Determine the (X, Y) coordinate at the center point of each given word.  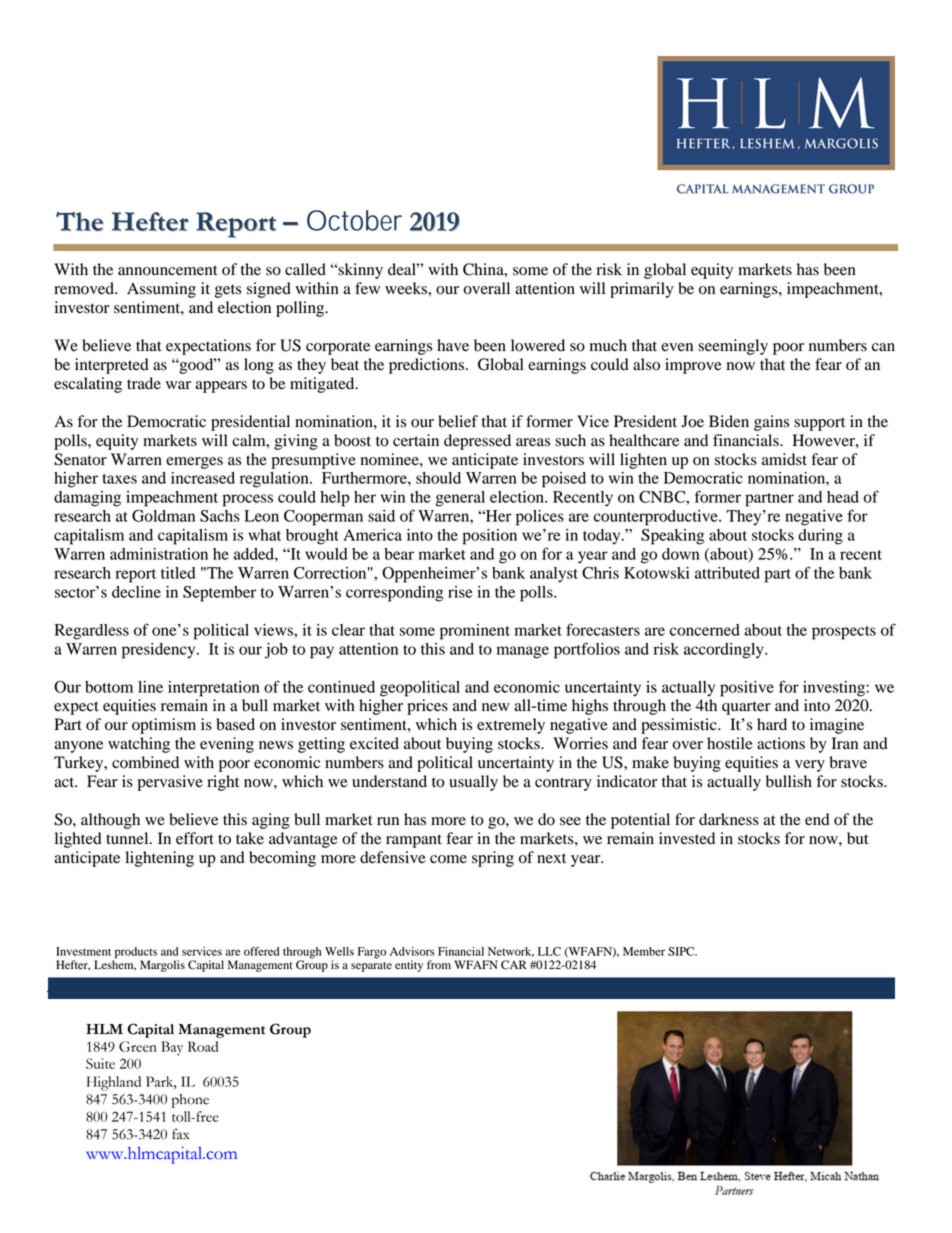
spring (493, 859)
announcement (167, 270)
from (439, 964)
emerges (194, 463)
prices (427, 707)
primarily (641, 290)
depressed (477, 442)
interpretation (214, 689)
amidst (784, 459)
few (367, 288)
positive (747, 689)
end (817, 819)
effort (195, 838)
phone (190, 1101)
